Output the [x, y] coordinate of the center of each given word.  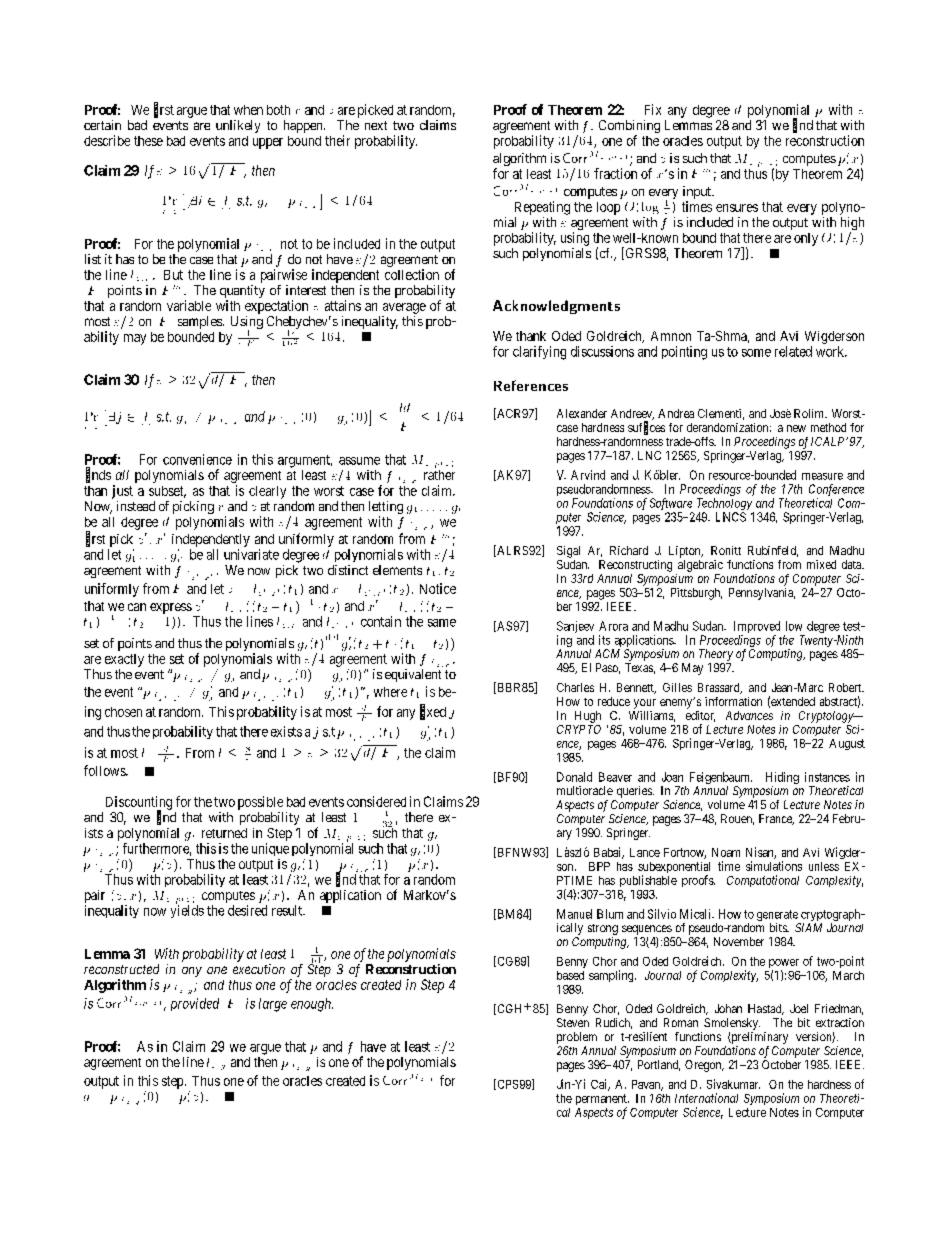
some [756, 353]
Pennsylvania [762, 594]
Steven [573, 1022]
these [148, 141]
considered [376, 801]
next [376, 125]
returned [224, 833]
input [698, 194]
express [171, 608]
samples [201, 322]
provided [195, 1004]
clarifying [539, 353]
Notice [438, 588]
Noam [726, 852]
